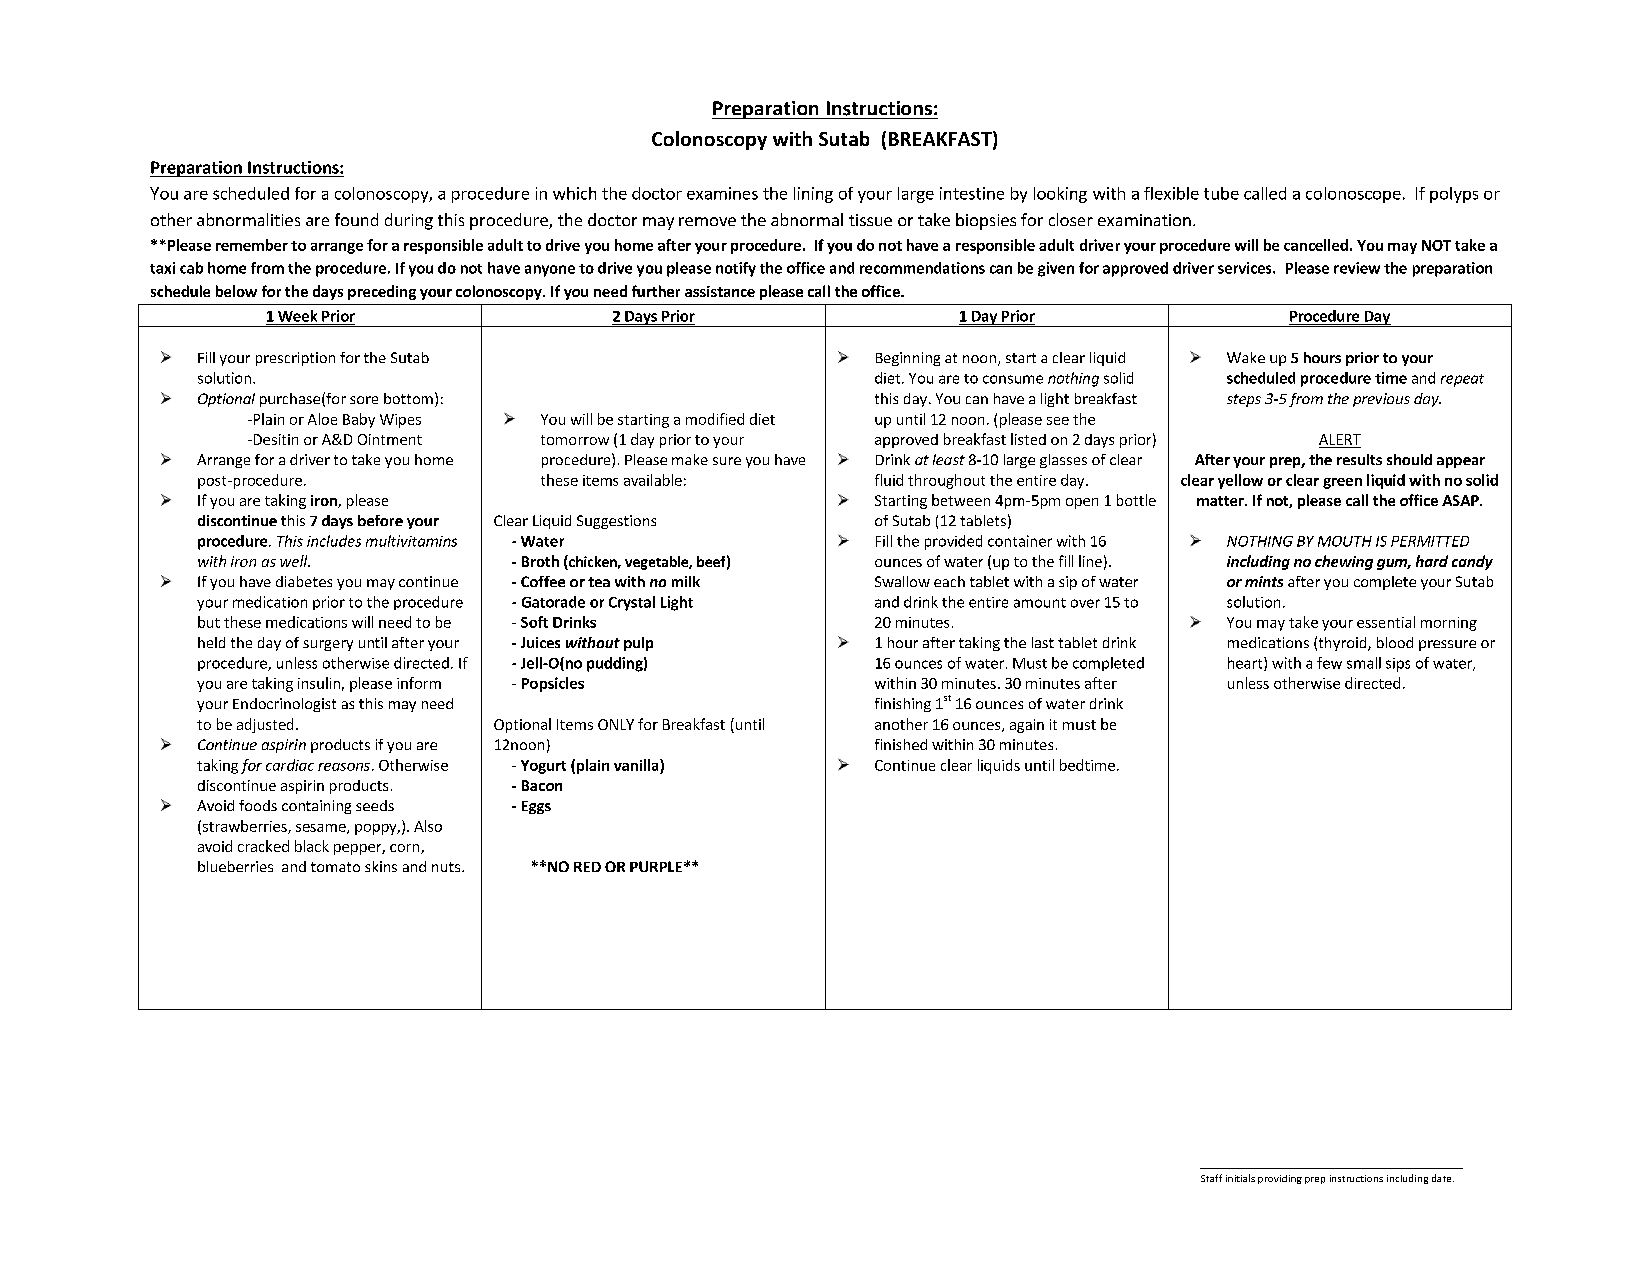 This image has height=1275, width=1650. I want to click on tissue, so click(870, 220).
